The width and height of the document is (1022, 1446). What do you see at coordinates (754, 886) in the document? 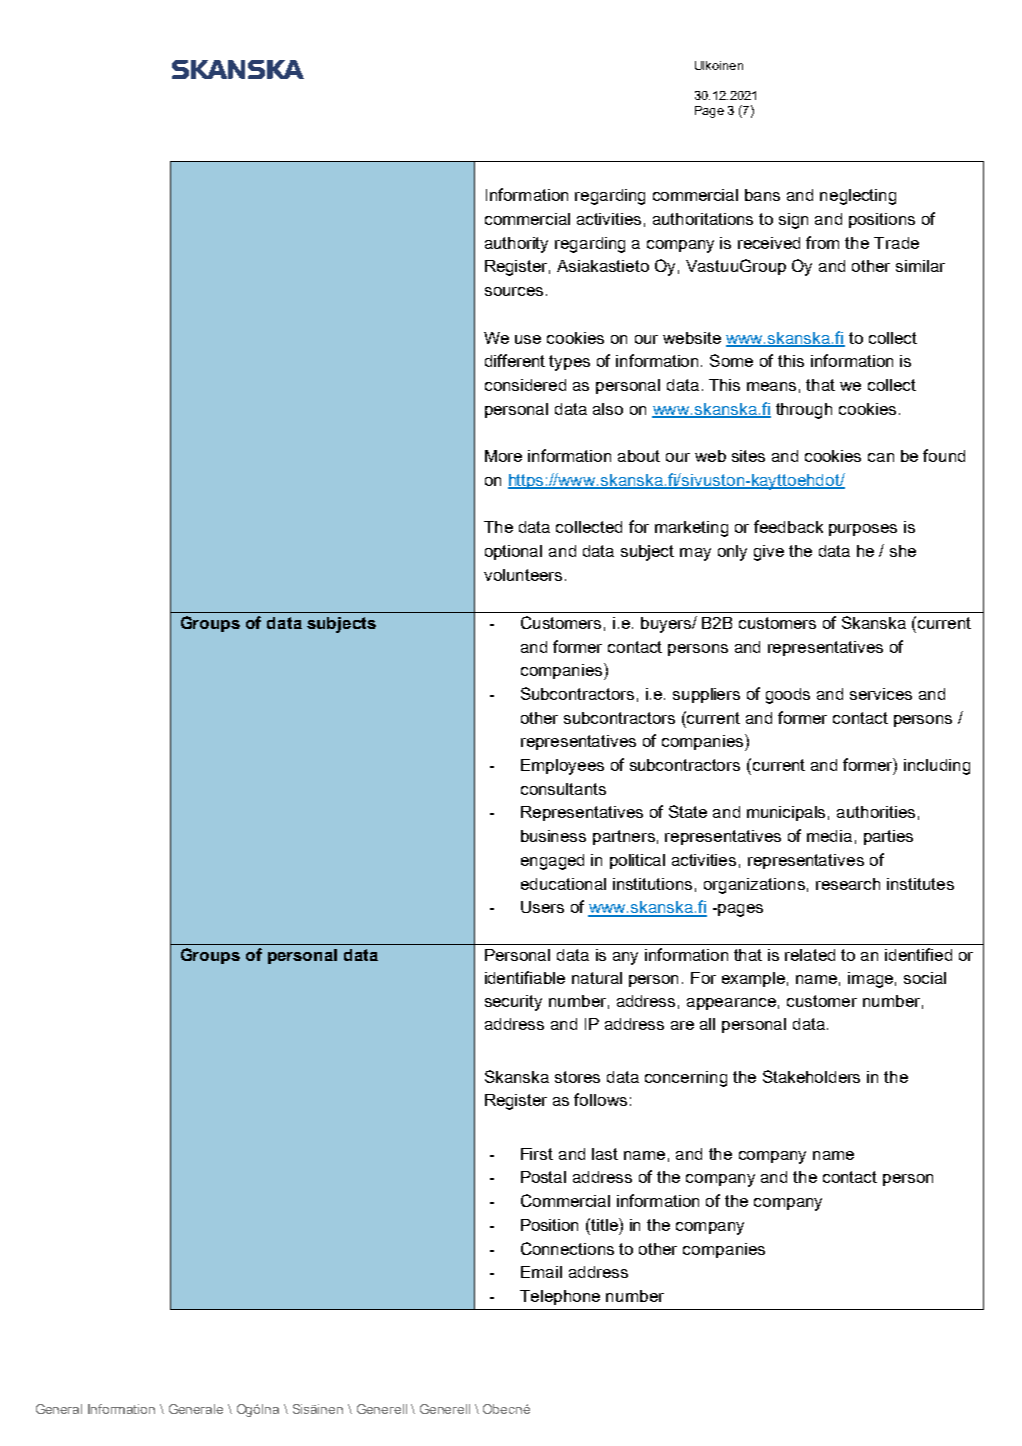
I see `organizations` at bounding box center [754, 886].
